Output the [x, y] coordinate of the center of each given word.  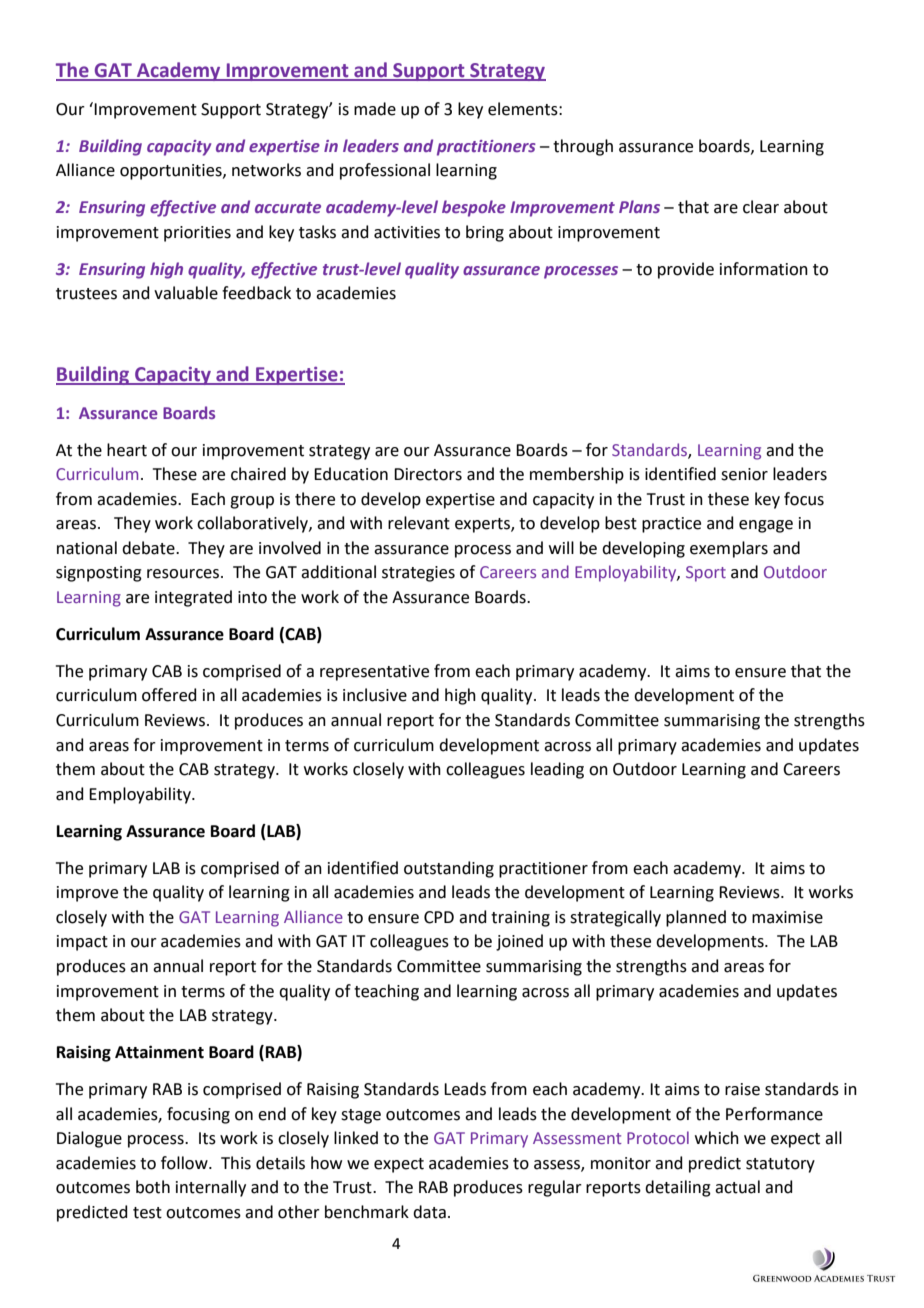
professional [385, 171]
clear [761, 207]
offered [169, 695]
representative [374, 673]
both [153, 1187]
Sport [706, 574]
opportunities [172, 172]
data [429, 1212]
